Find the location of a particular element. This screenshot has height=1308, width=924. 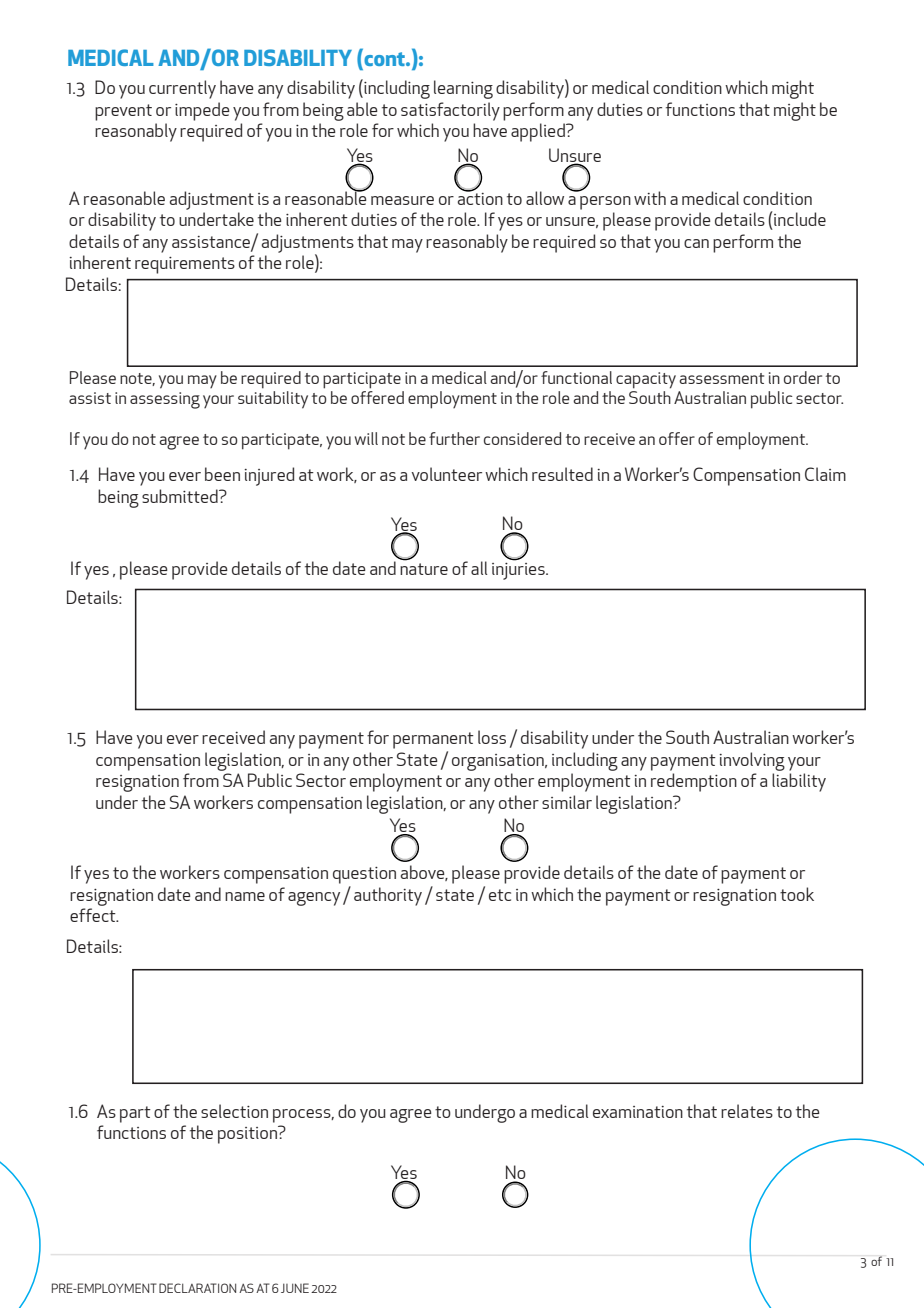

involving is located at coordinates (752, 761).
